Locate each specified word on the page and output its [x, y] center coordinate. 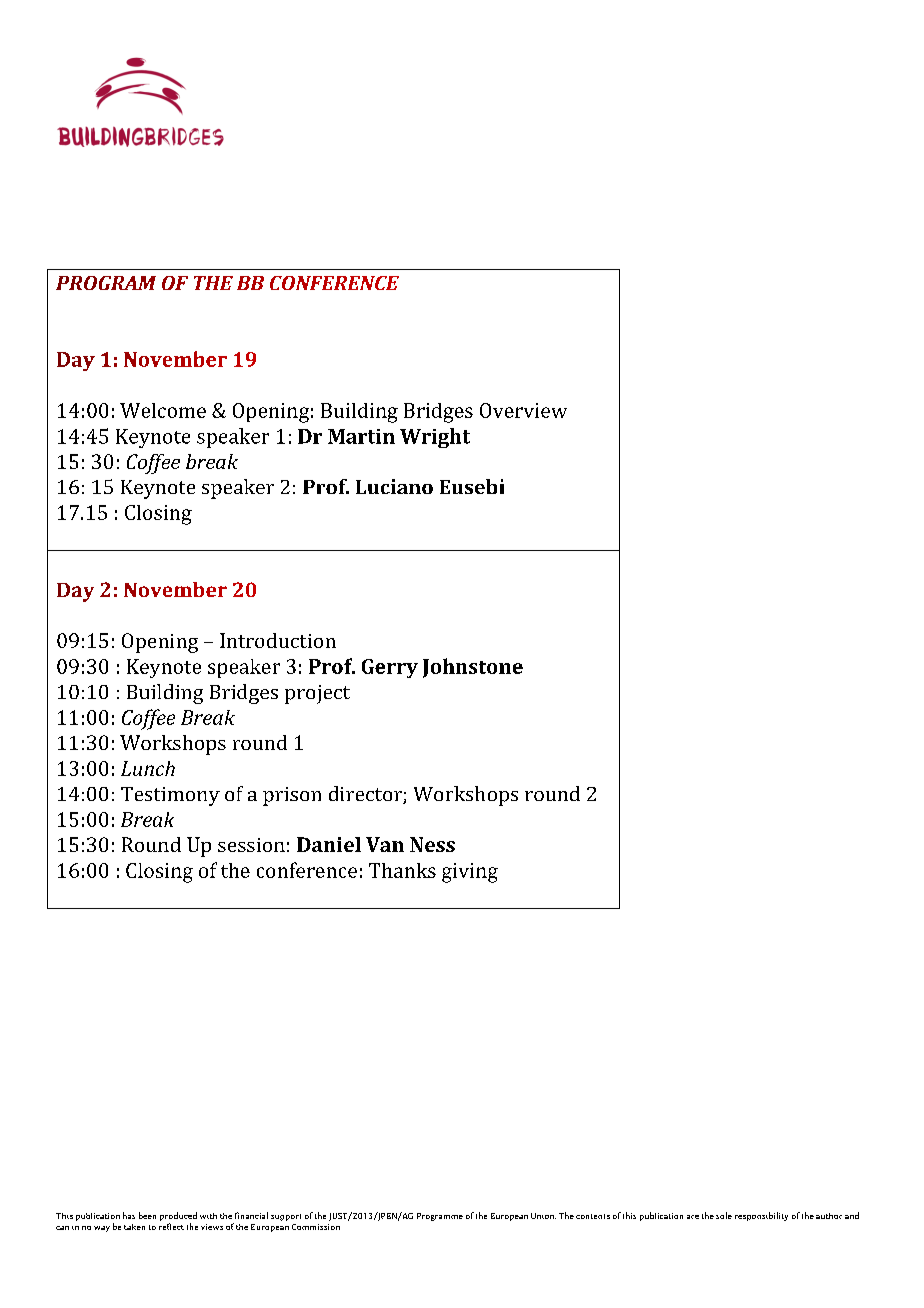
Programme [440, 1217]
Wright [435, 438]
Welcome [163, 410]
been [147, 1215]
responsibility [761, 1216]
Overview [523, 410]
